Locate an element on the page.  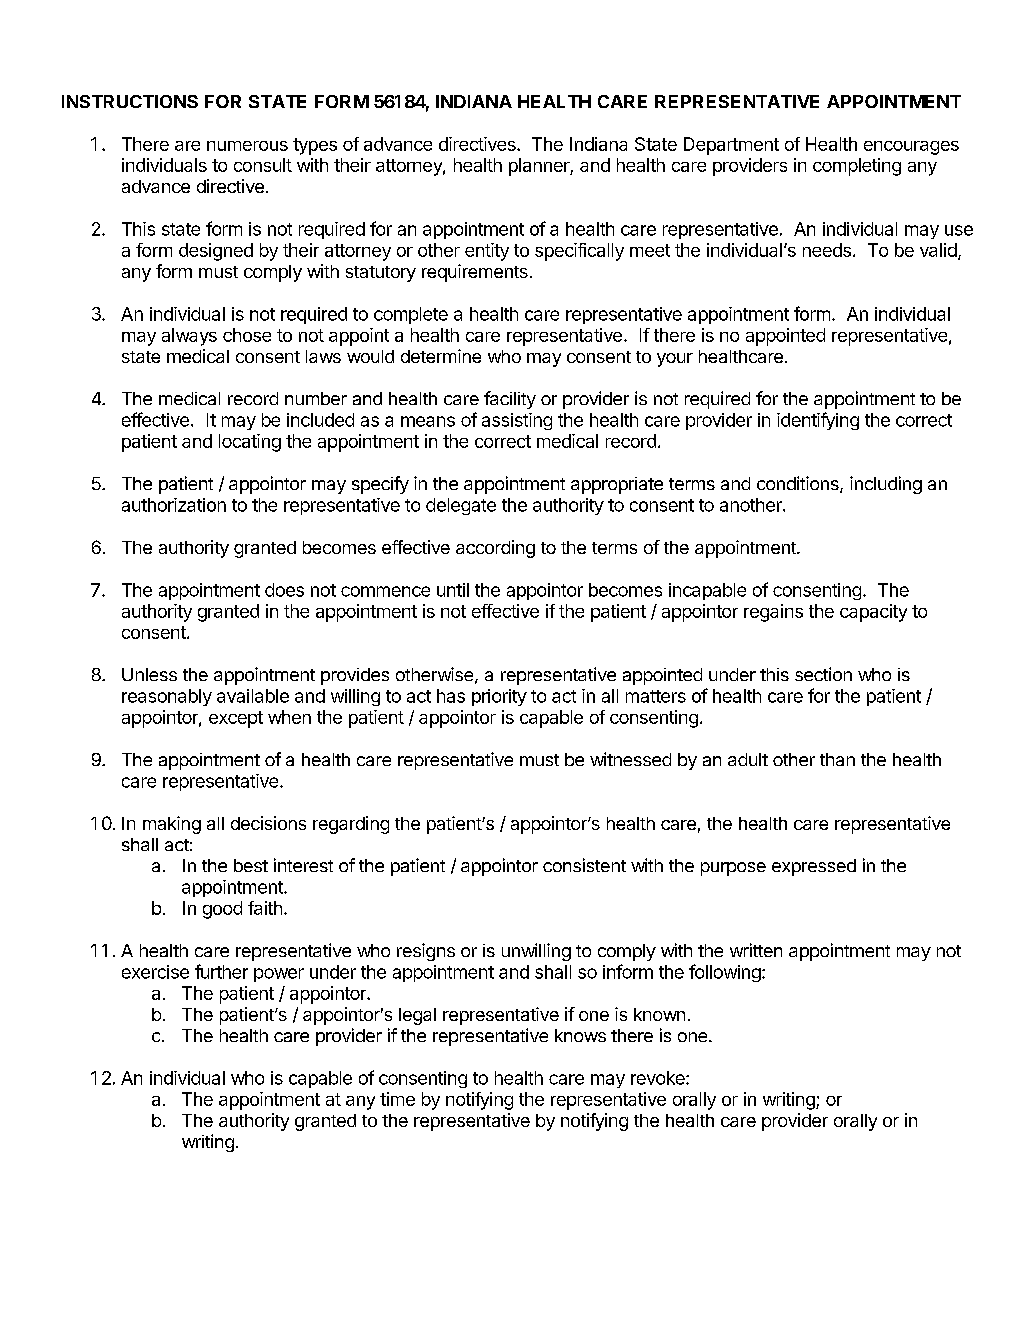
numerous is located at coordinates (247, 146).
